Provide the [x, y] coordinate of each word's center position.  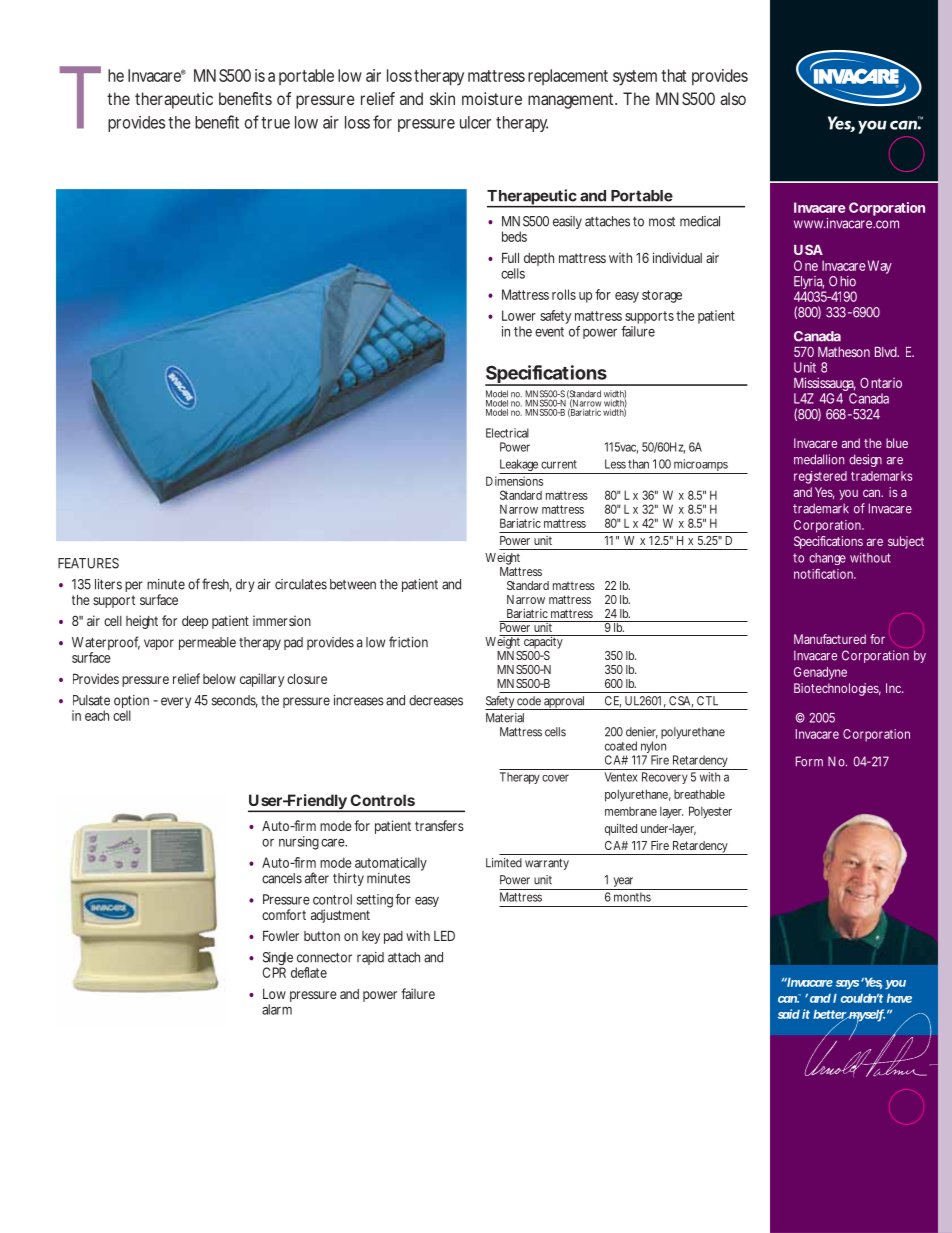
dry [245, 585]
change [827, 559]
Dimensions [514, 481]
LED [444, 936]
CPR [274, 971]
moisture [492, 98]
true [275, 123]
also [733, 98]
